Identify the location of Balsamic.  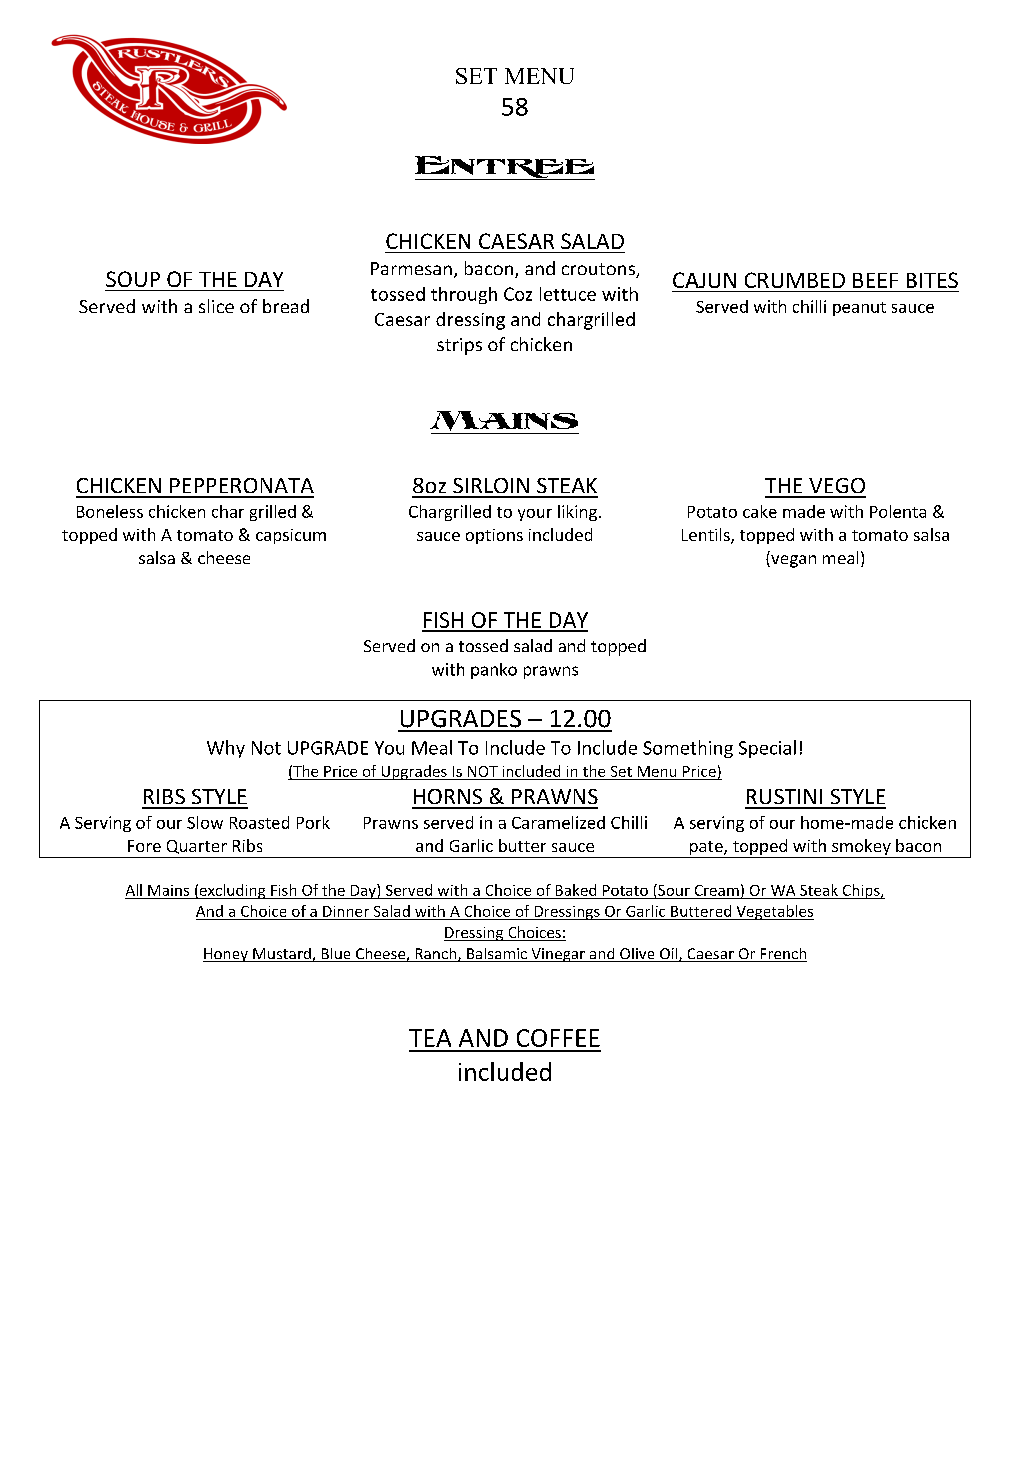
(497, 955).
